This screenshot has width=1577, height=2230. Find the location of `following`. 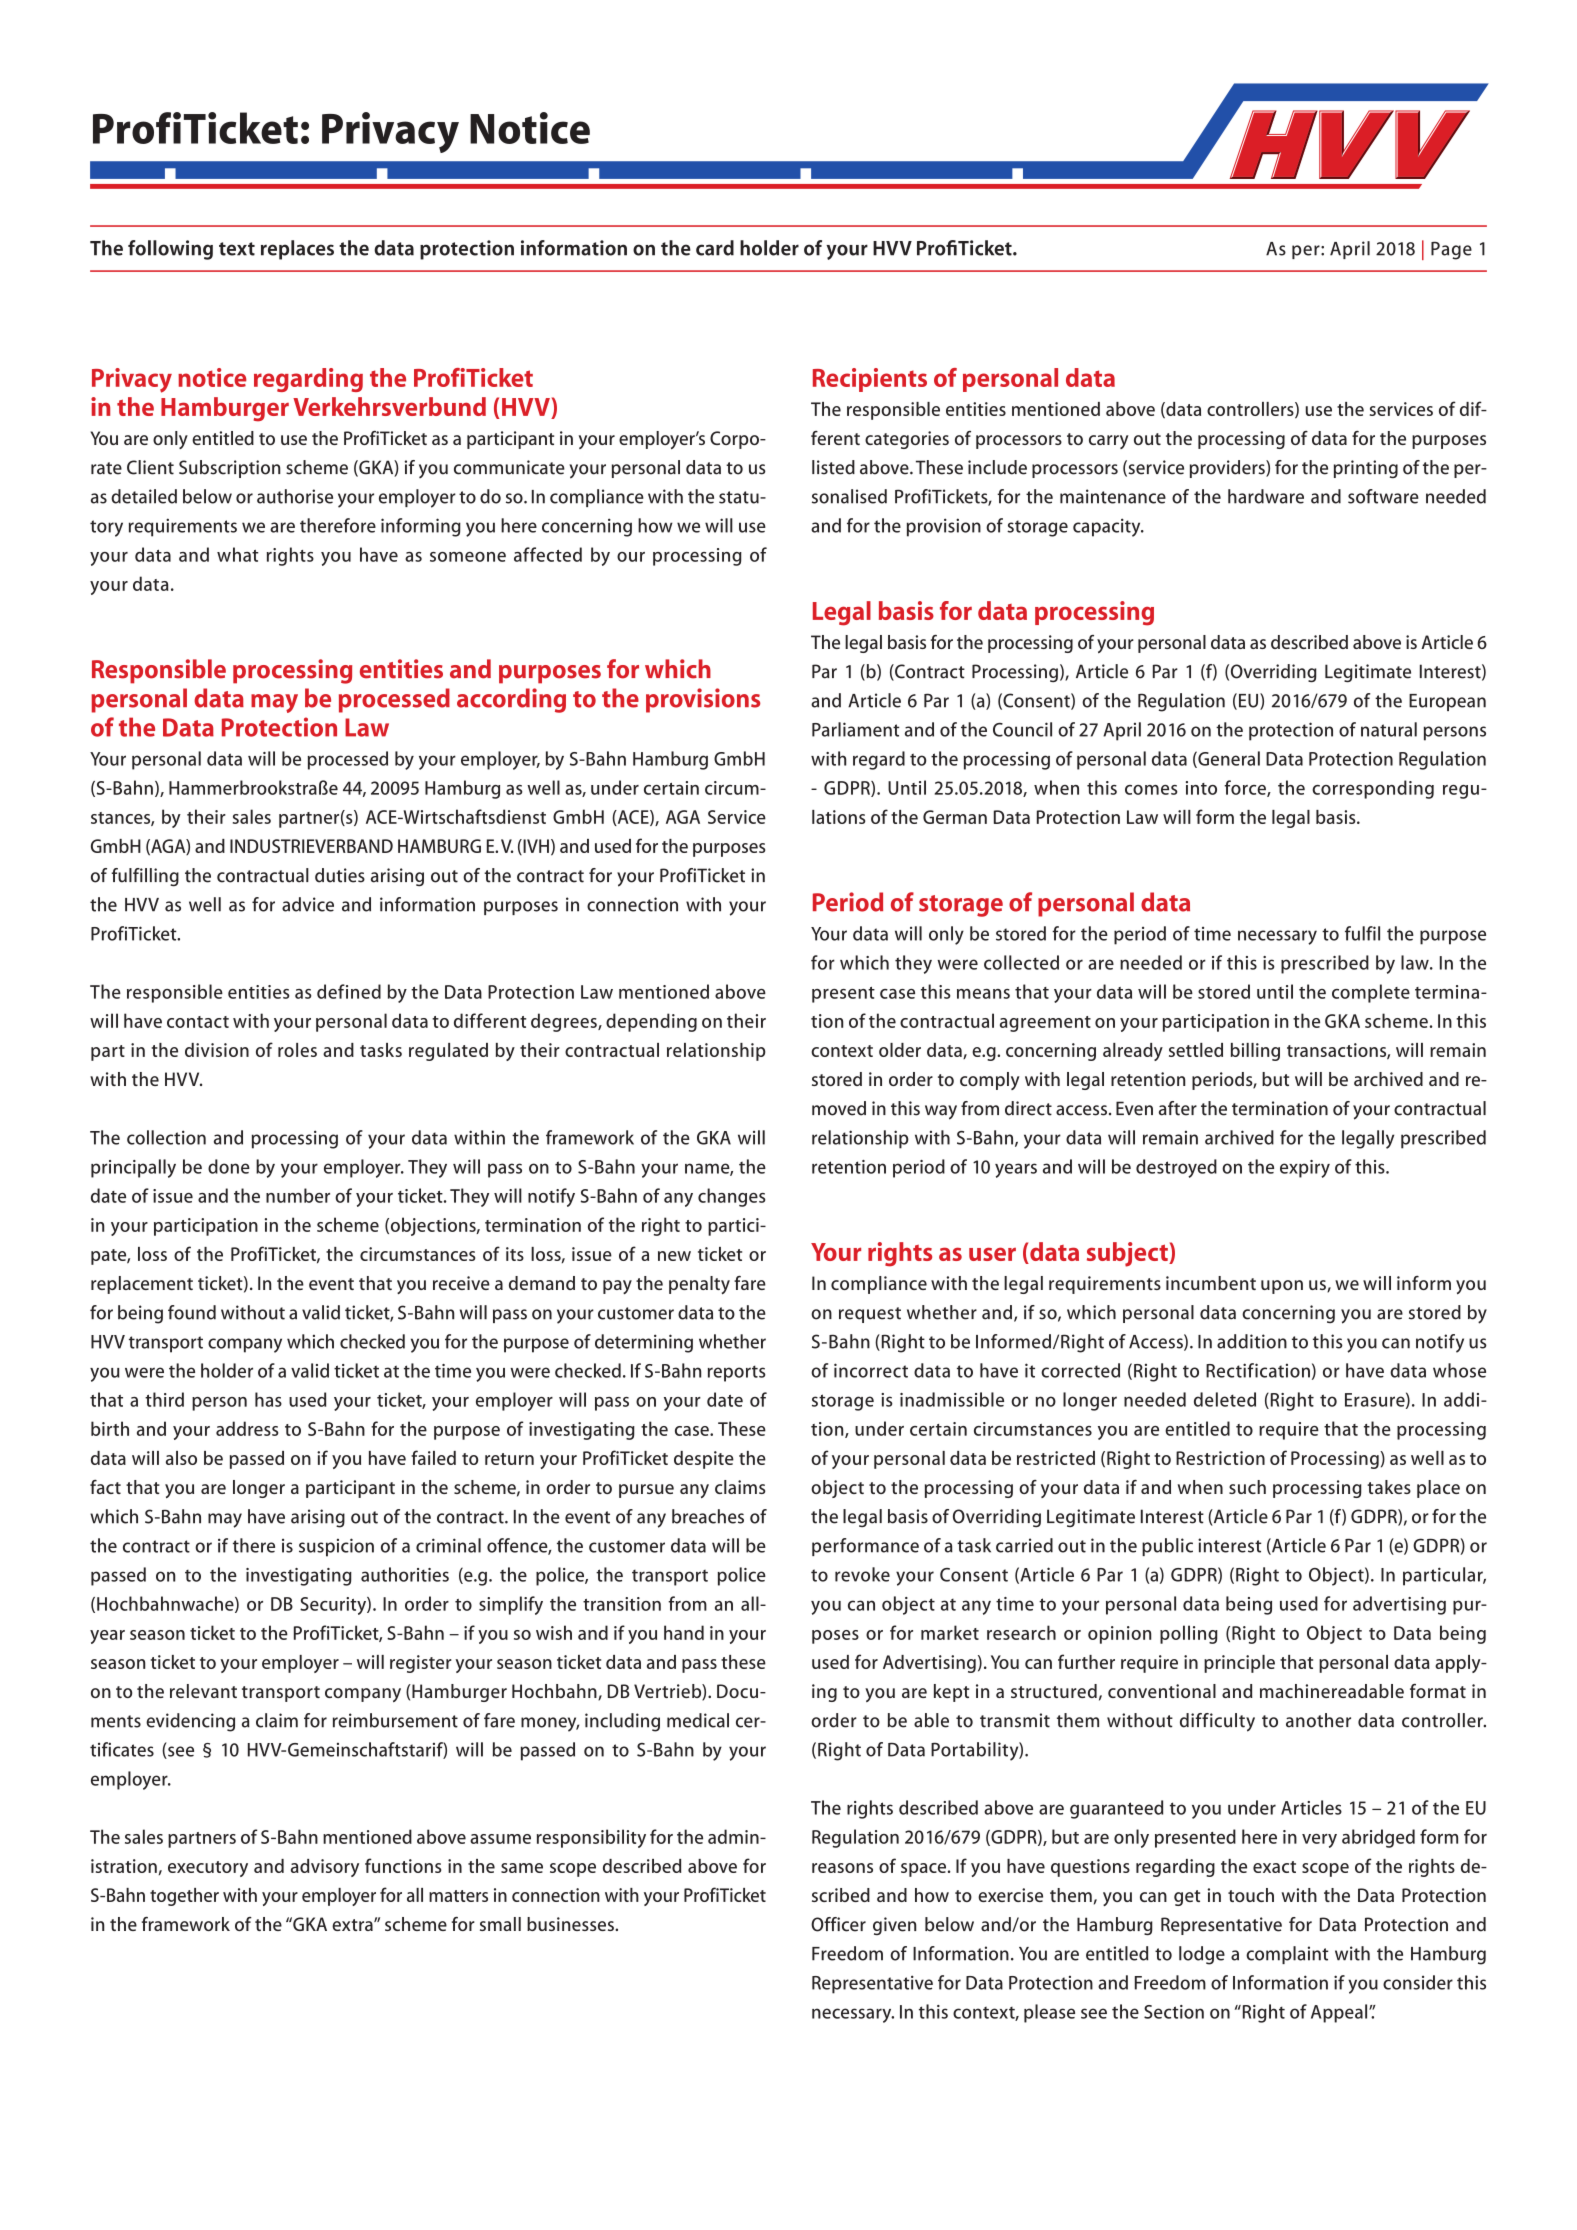

following is located at coordinates (170, 250).
